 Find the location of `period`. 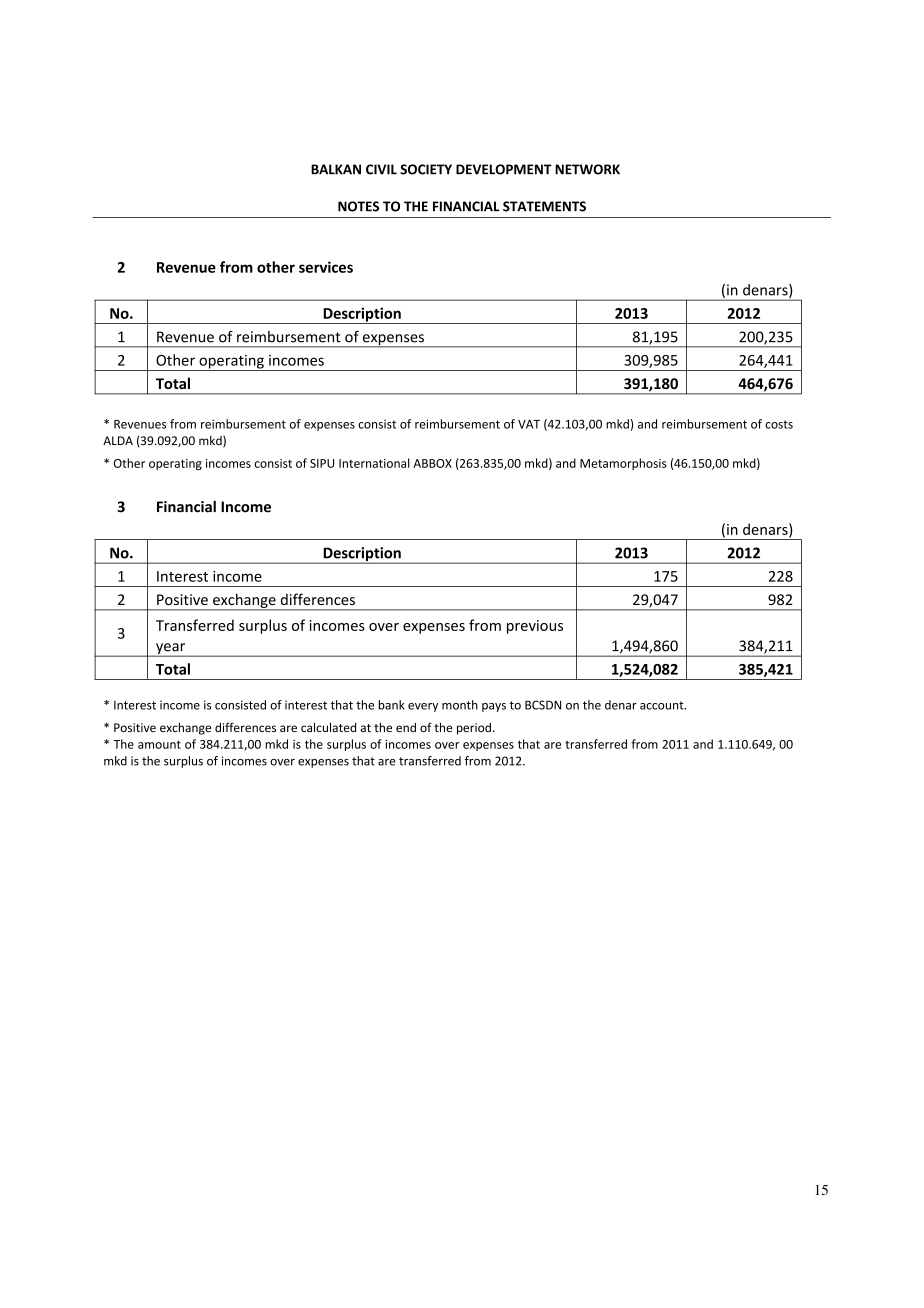

period is located at coordinates (474, 729).
